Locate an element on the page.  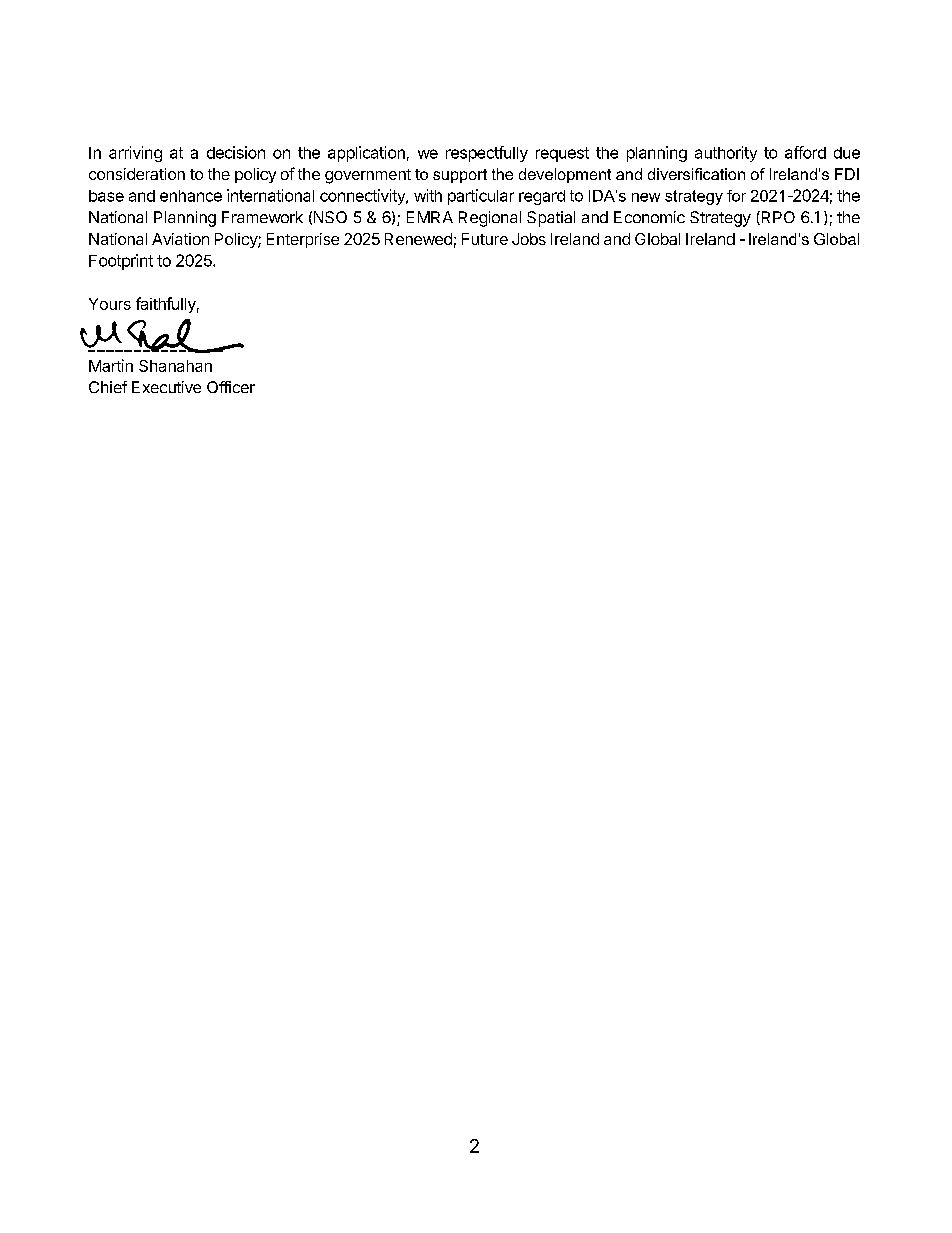
respectfully is located at coordinates (487, 154).
